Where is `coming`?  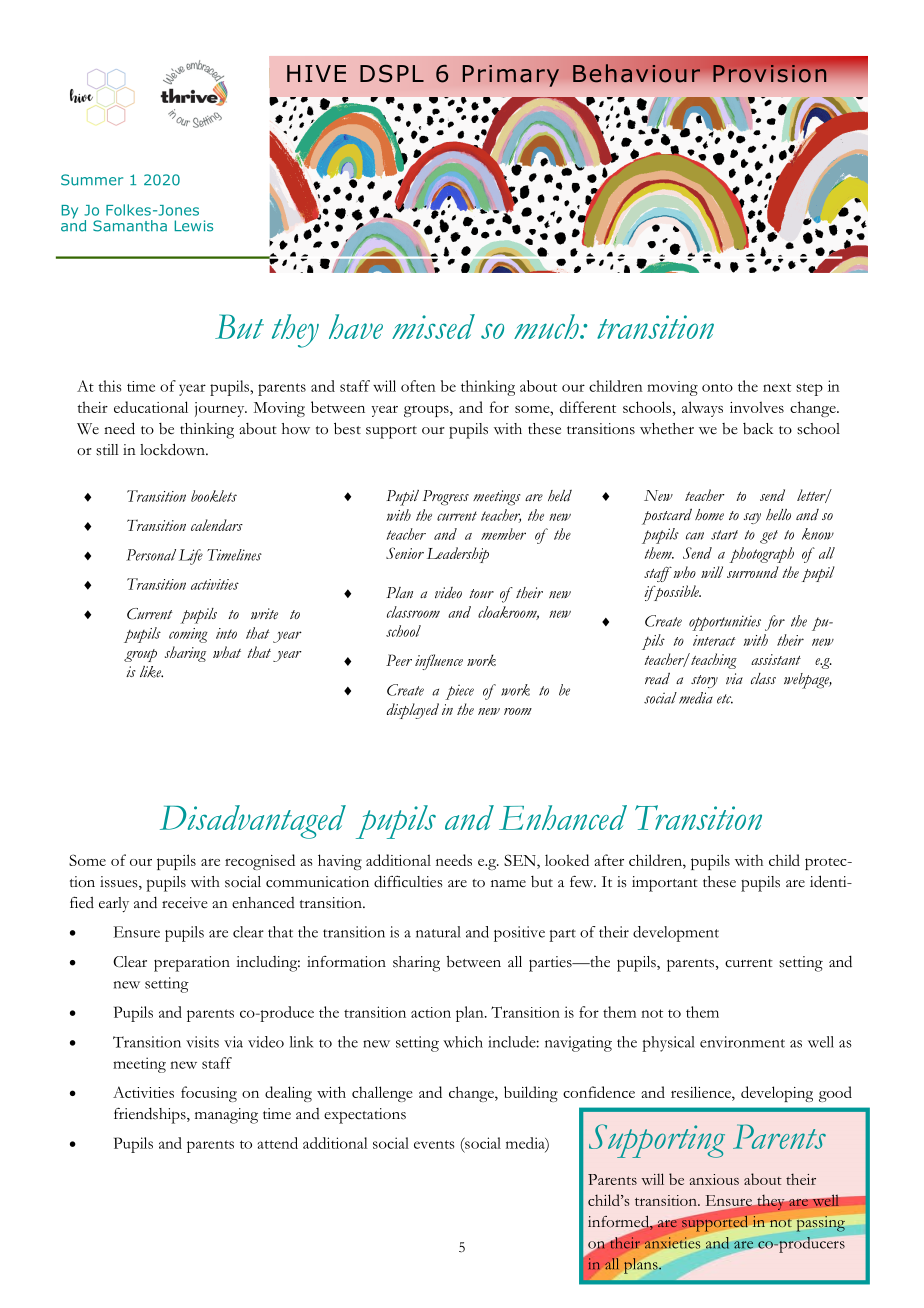
coming is located at coordinates (188, 635).
